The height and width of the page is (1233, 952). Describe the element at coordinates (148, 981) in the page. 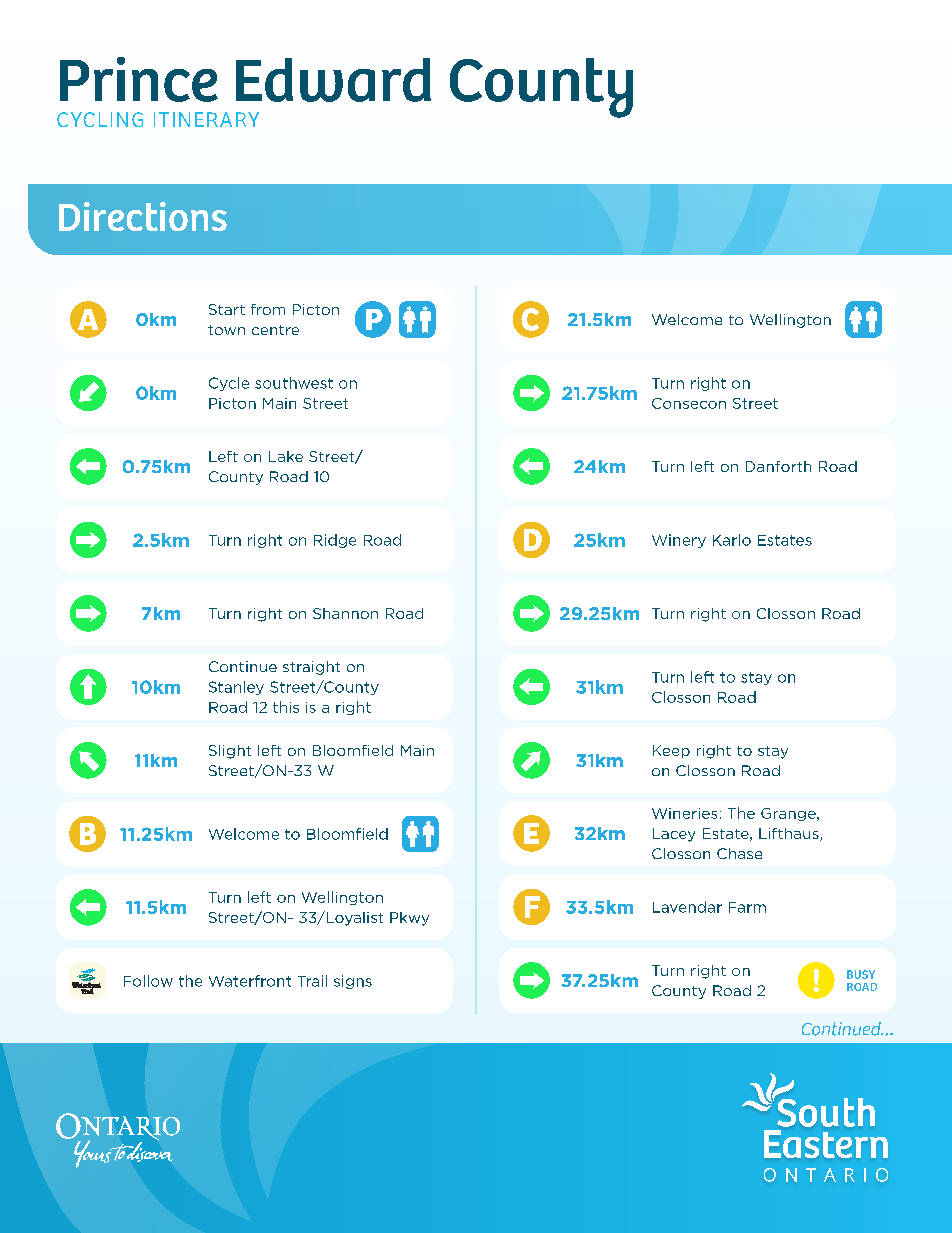

I see `Follow` at that location.
